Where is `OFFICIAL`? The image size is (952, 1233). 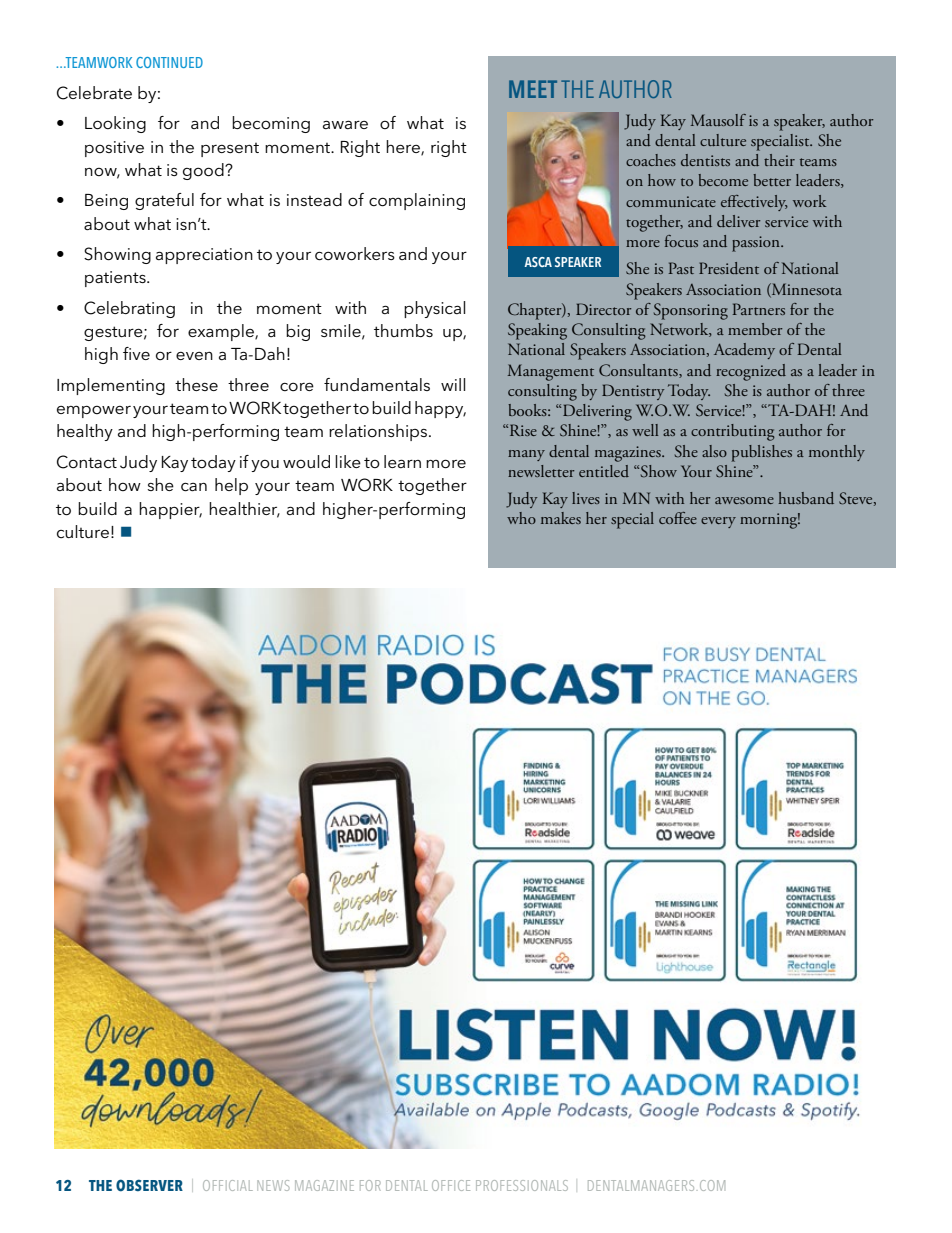
OFFICIAL is located at coordinates (228, 1185).
